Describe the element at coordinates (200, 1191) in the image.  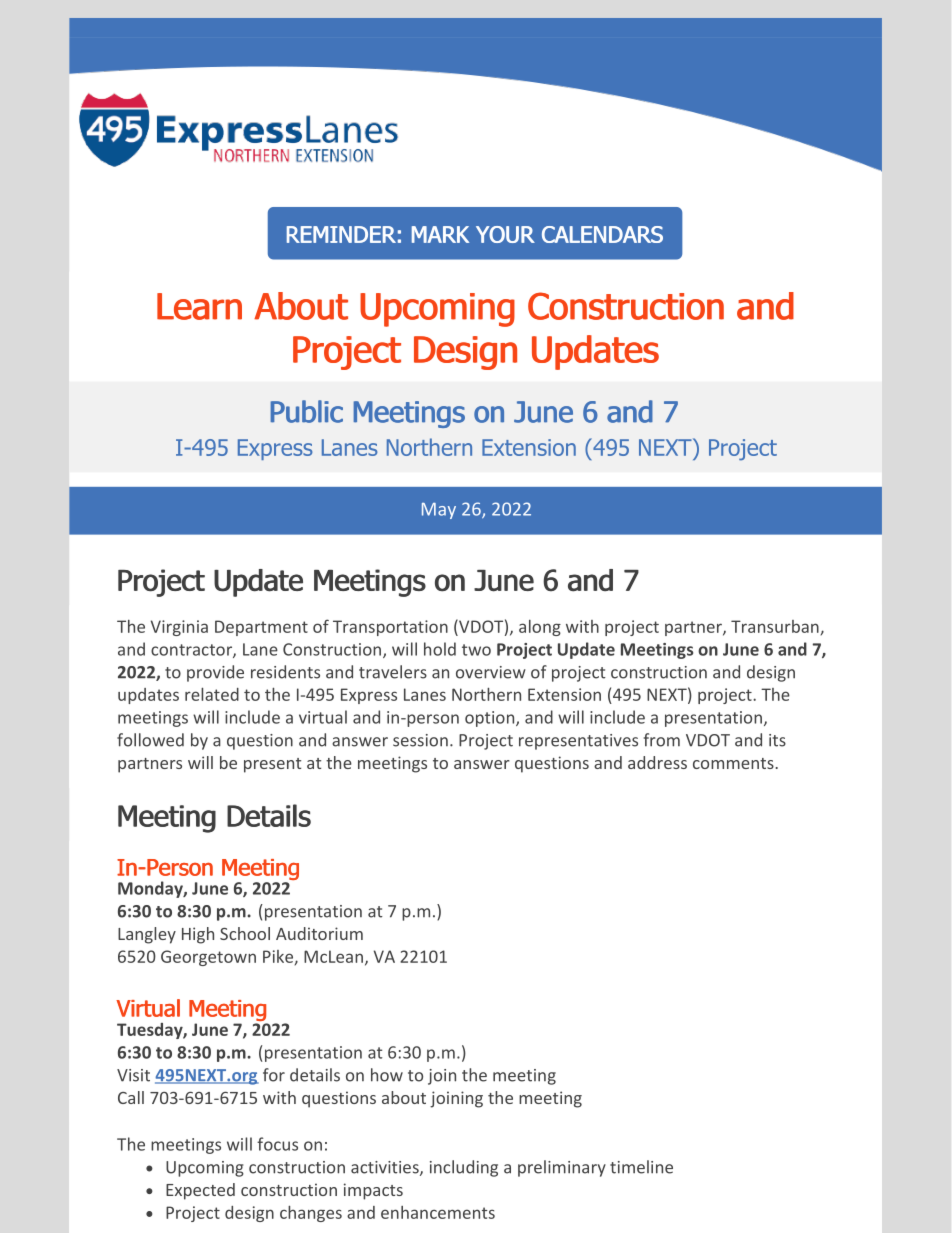
I see `Expected` at that location.
